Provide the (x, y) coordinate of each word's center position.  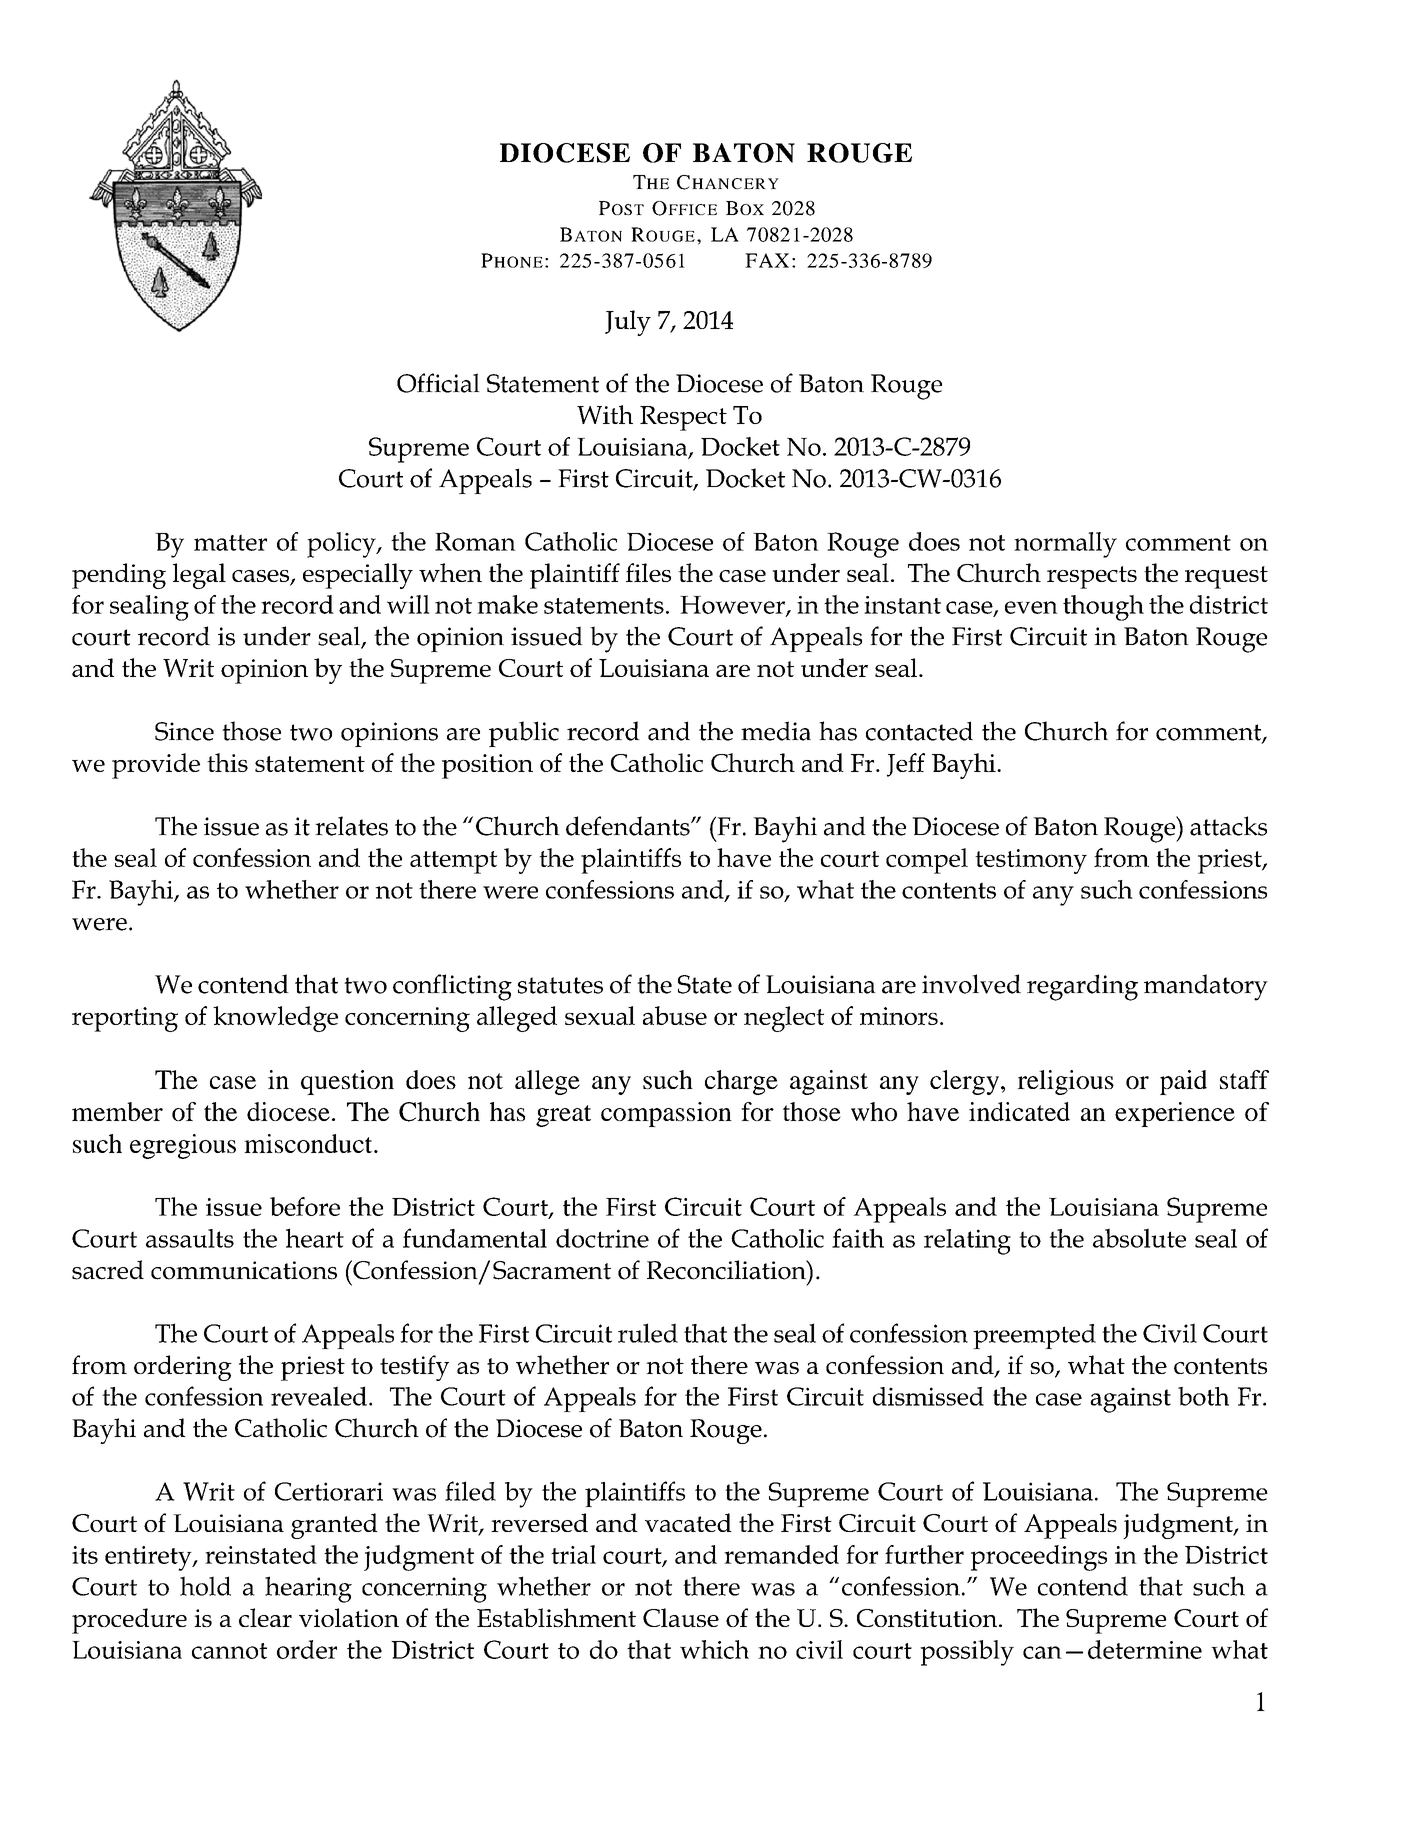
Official (438, 383)
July (628, 323)
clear (265, 1617)
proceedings (1039, 1558)
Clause (681, 1617)
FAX (767, 260)
